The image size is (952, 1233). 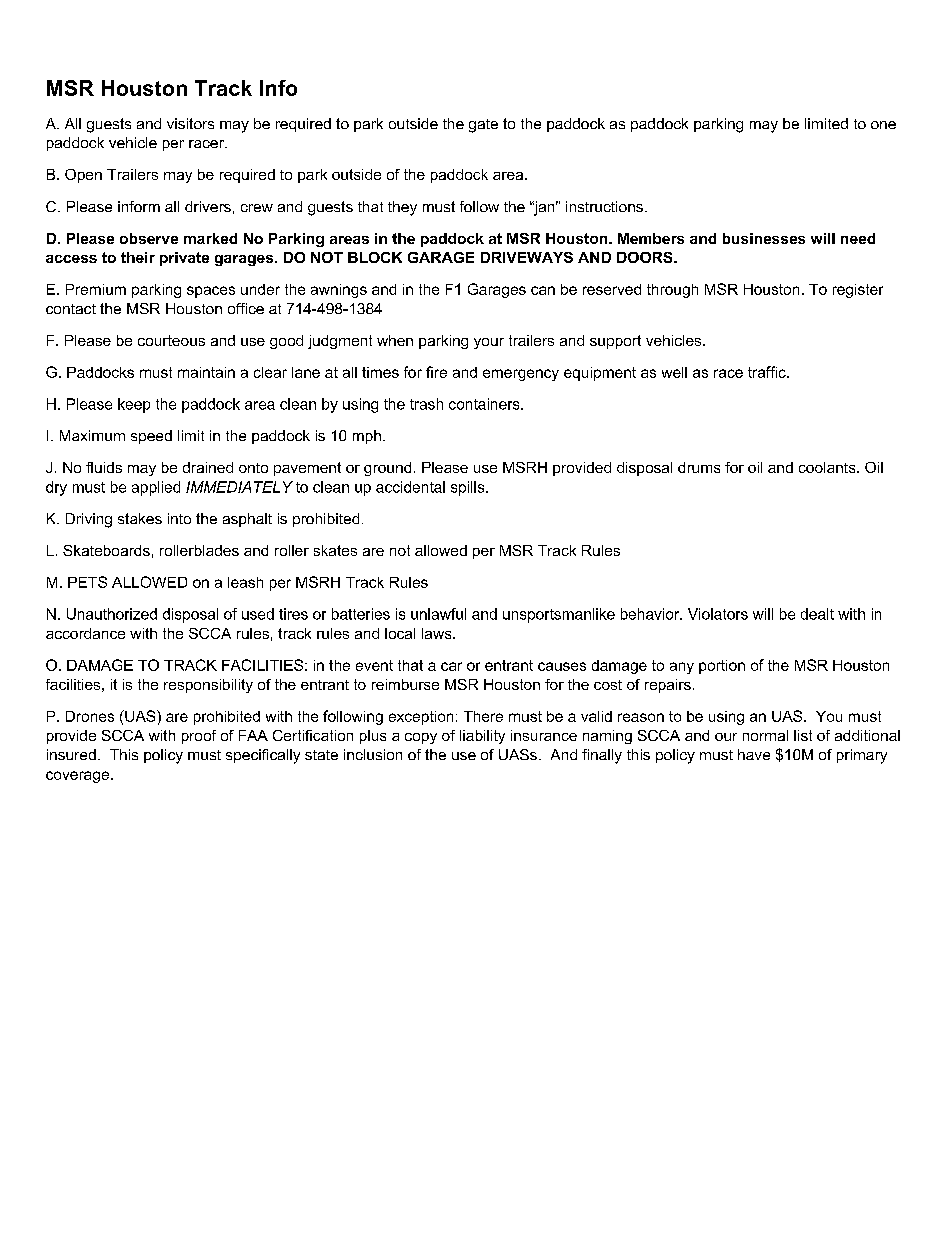 I want to click on instructions, so click(x=606, y=206).
